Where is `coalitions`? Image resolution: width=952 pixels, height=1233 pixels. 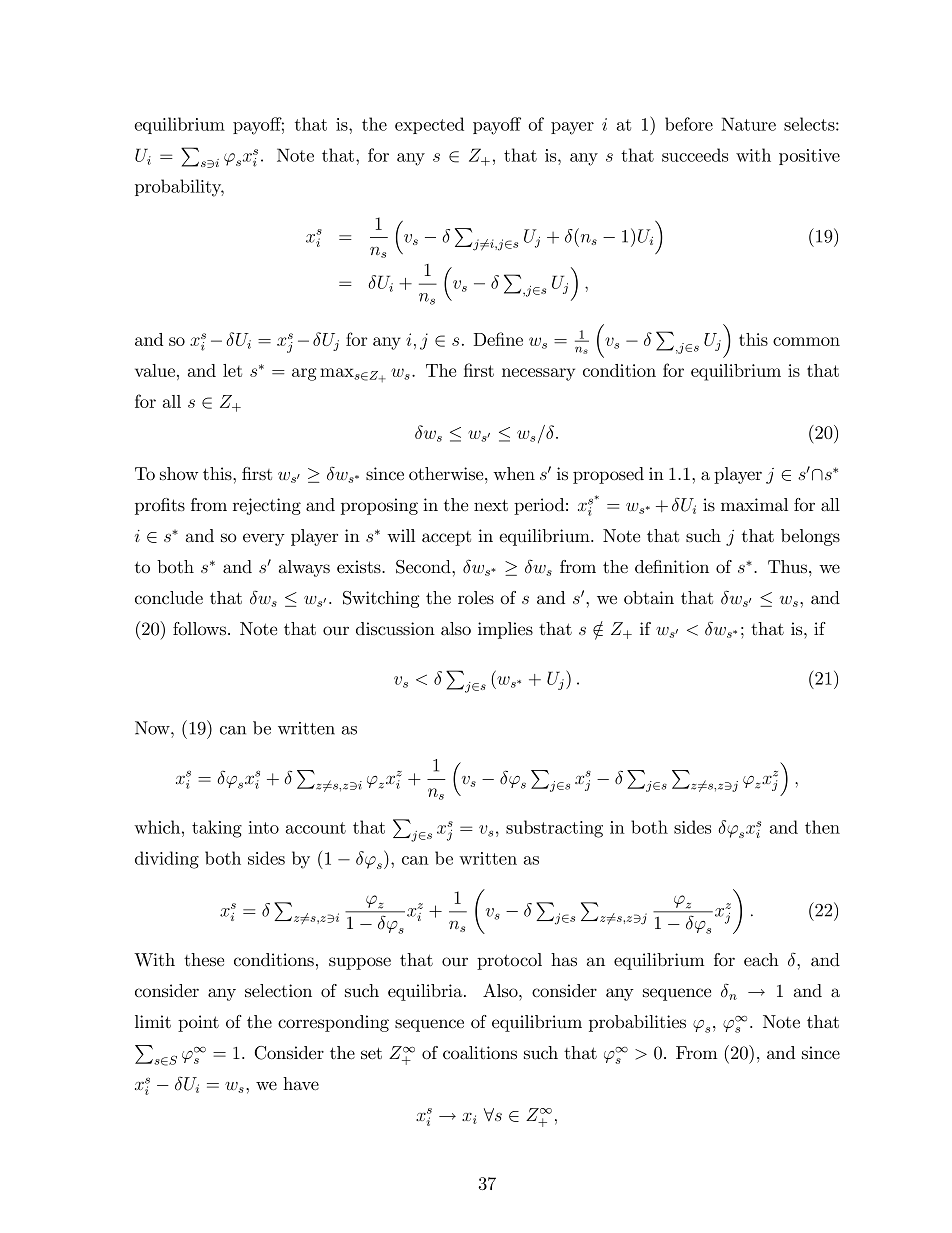
coalitions is located at coordinates (480, 1053).
